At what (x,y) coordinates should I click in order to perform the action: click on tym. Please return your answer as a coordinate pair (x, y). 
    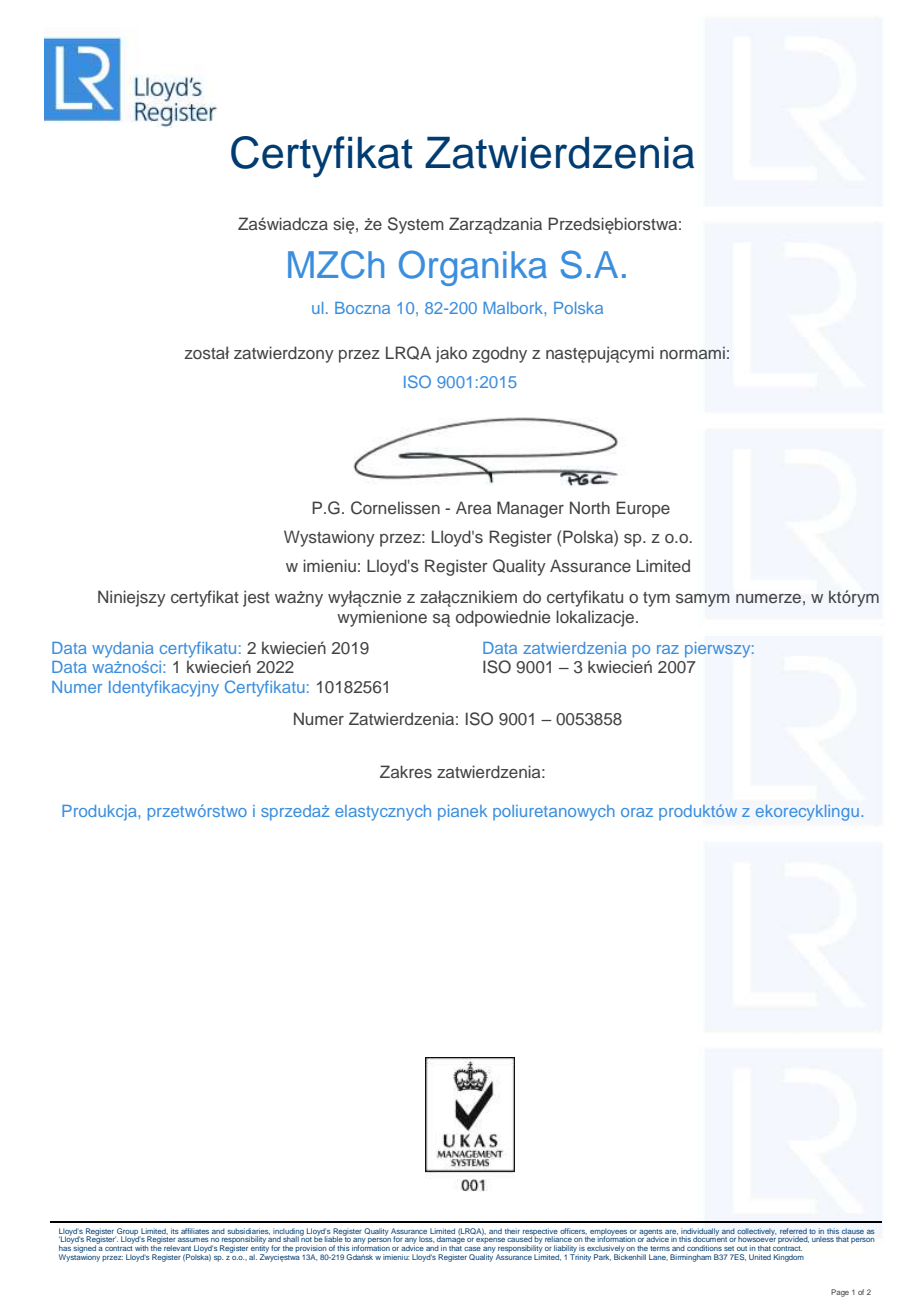
    Looking at the image, I should click on (656, 599).
